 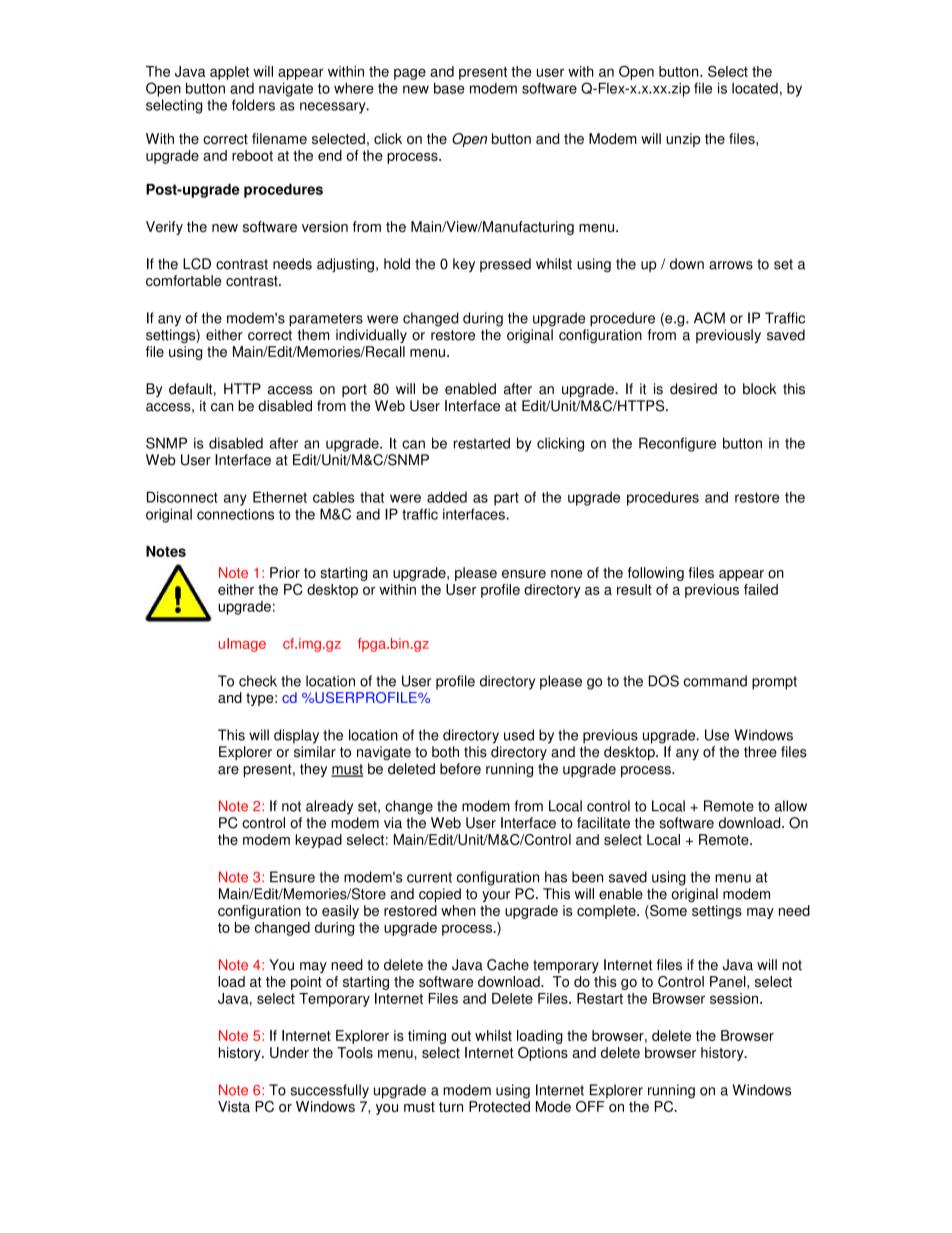 I want to click on located, so click(x=755, y=88).
